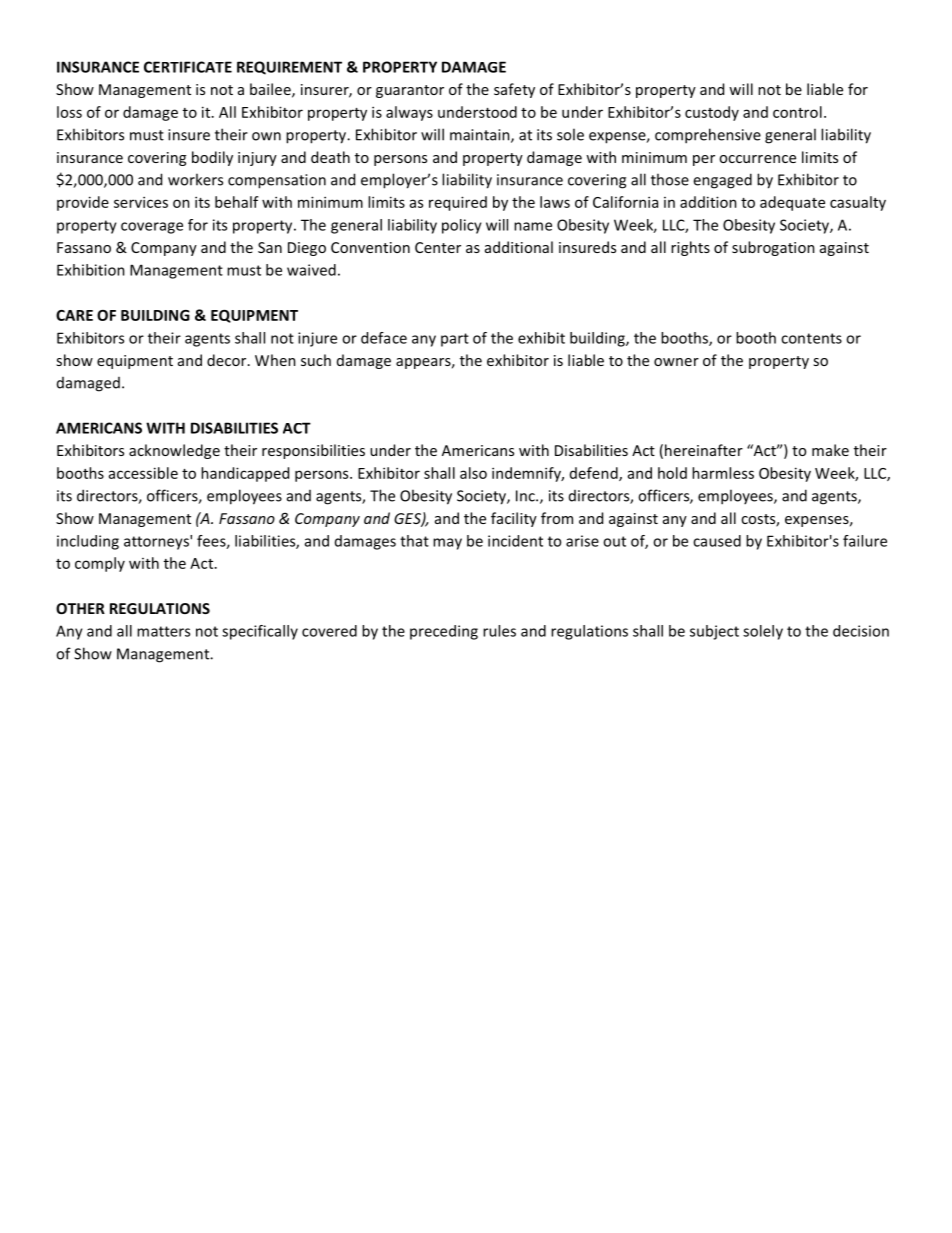 This page has width=952, height=1233. What do you see at coordinates (438, 247) in the page?
I see `Center` at bounding box center [438, 247].
